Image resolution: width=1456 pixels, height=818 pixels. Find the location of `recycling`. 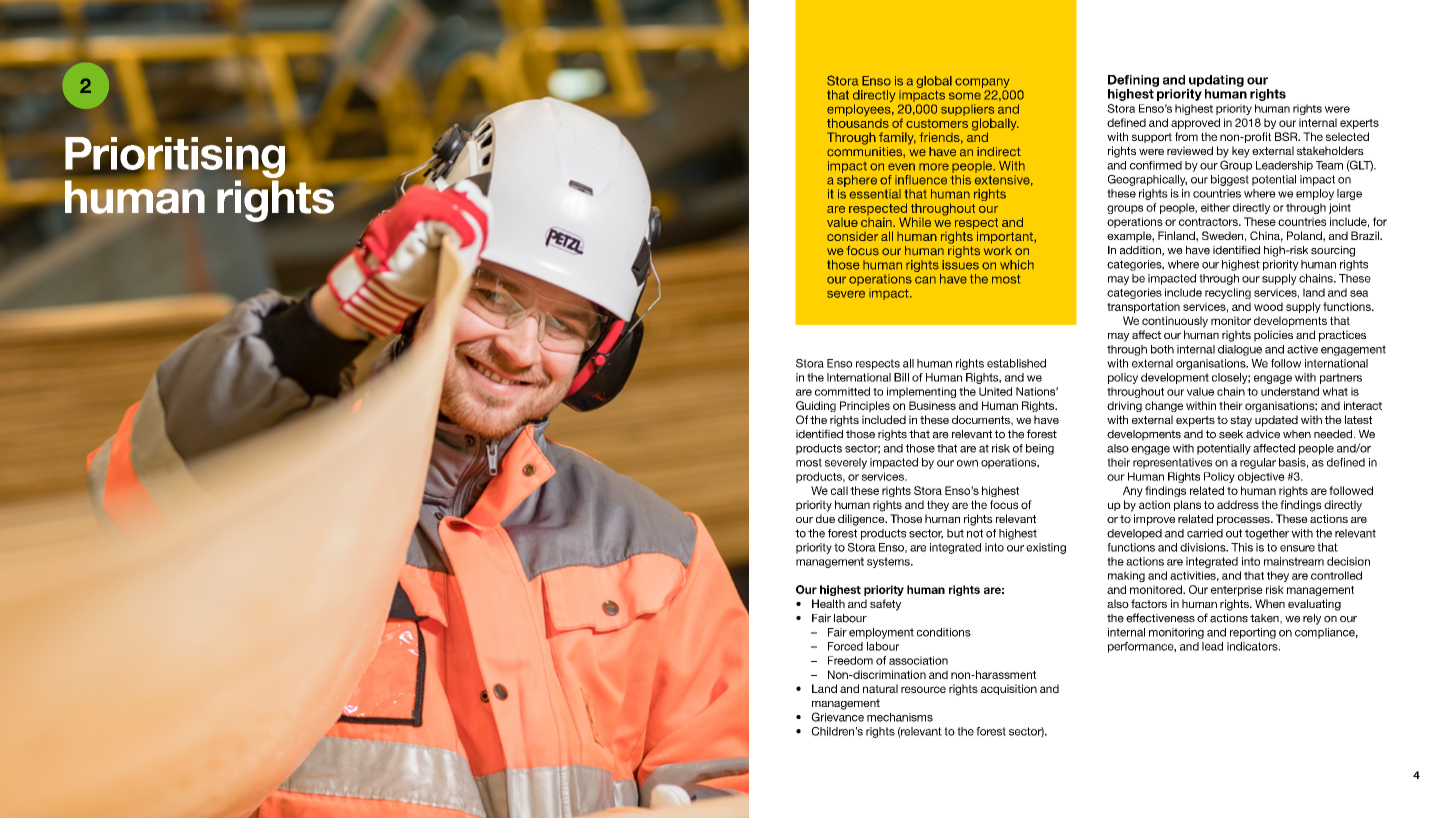

recycling is located at coordinates (1228, 293).
